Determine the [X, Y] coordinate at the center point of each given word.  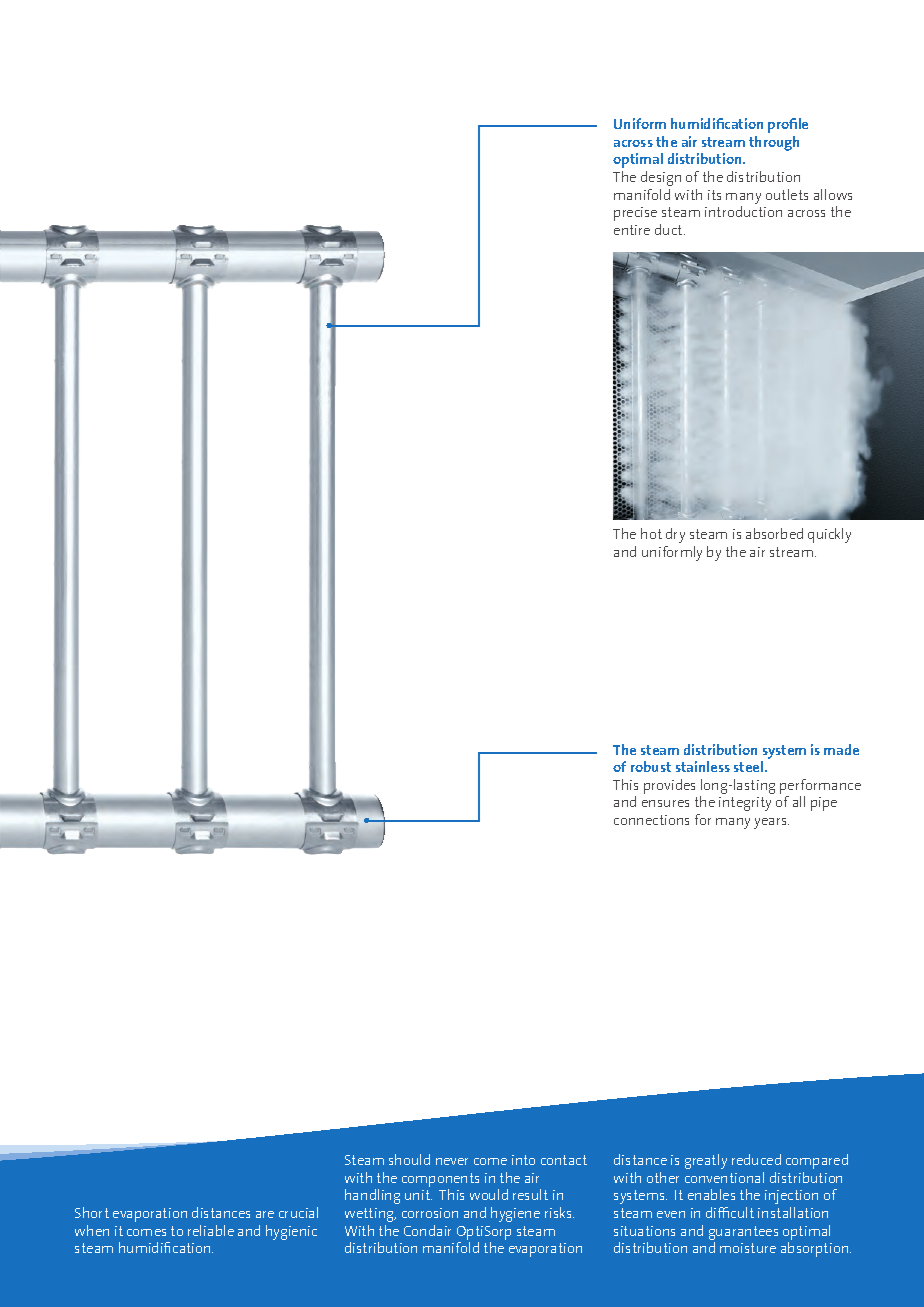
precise [635, 214]
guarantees [743, 1233]
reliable [211, 1230]
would [489, 1194]
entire [632, 230]
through [774, 143]
